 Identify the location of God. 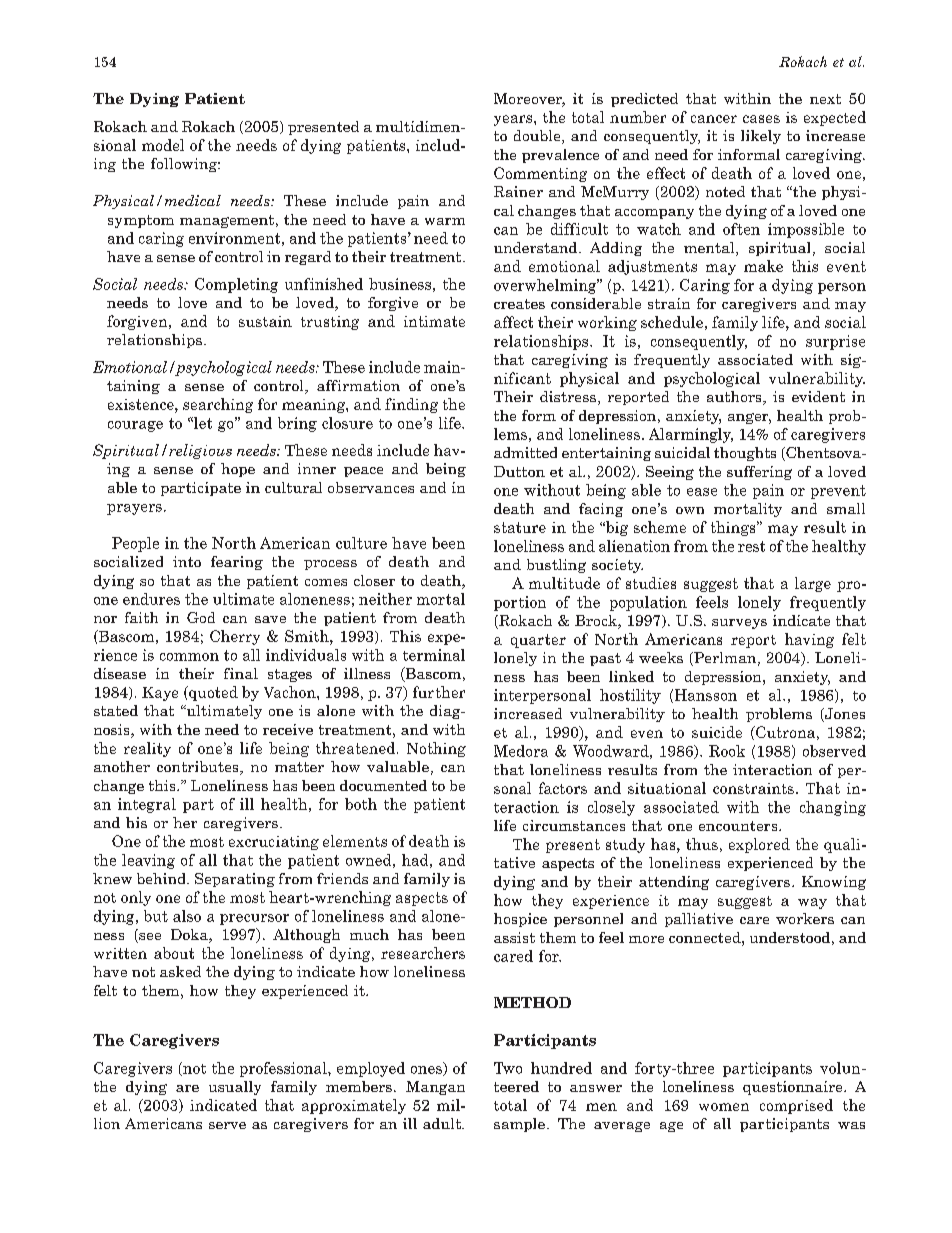
(201, 617).
